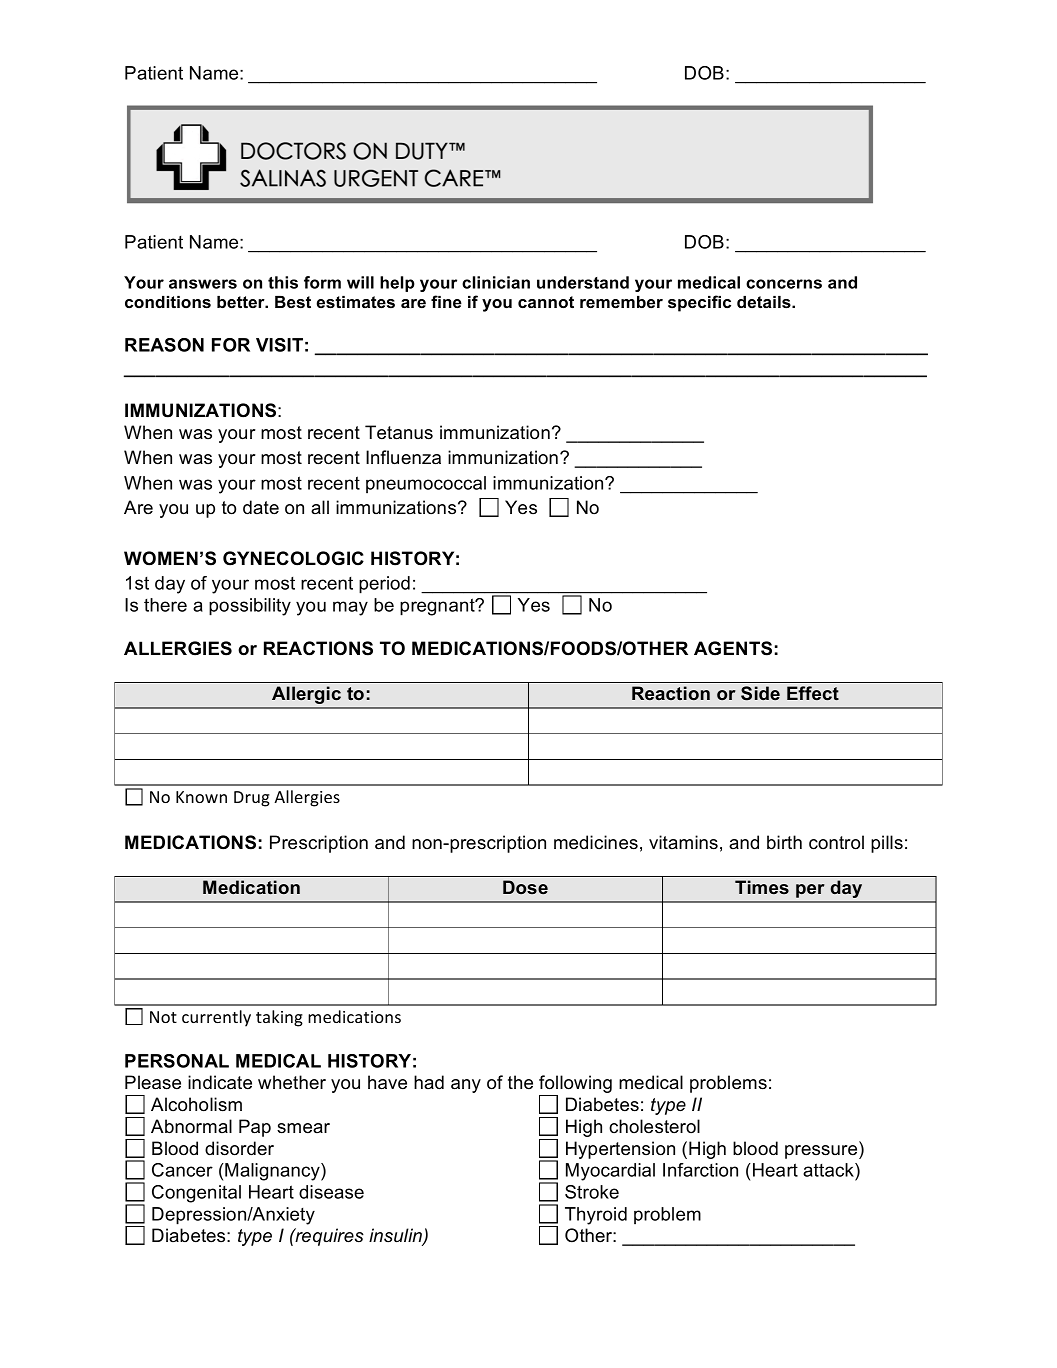 The width and height of the image is (1057, 1368). I want to click on PERSONAL, so click(177, 1061).
